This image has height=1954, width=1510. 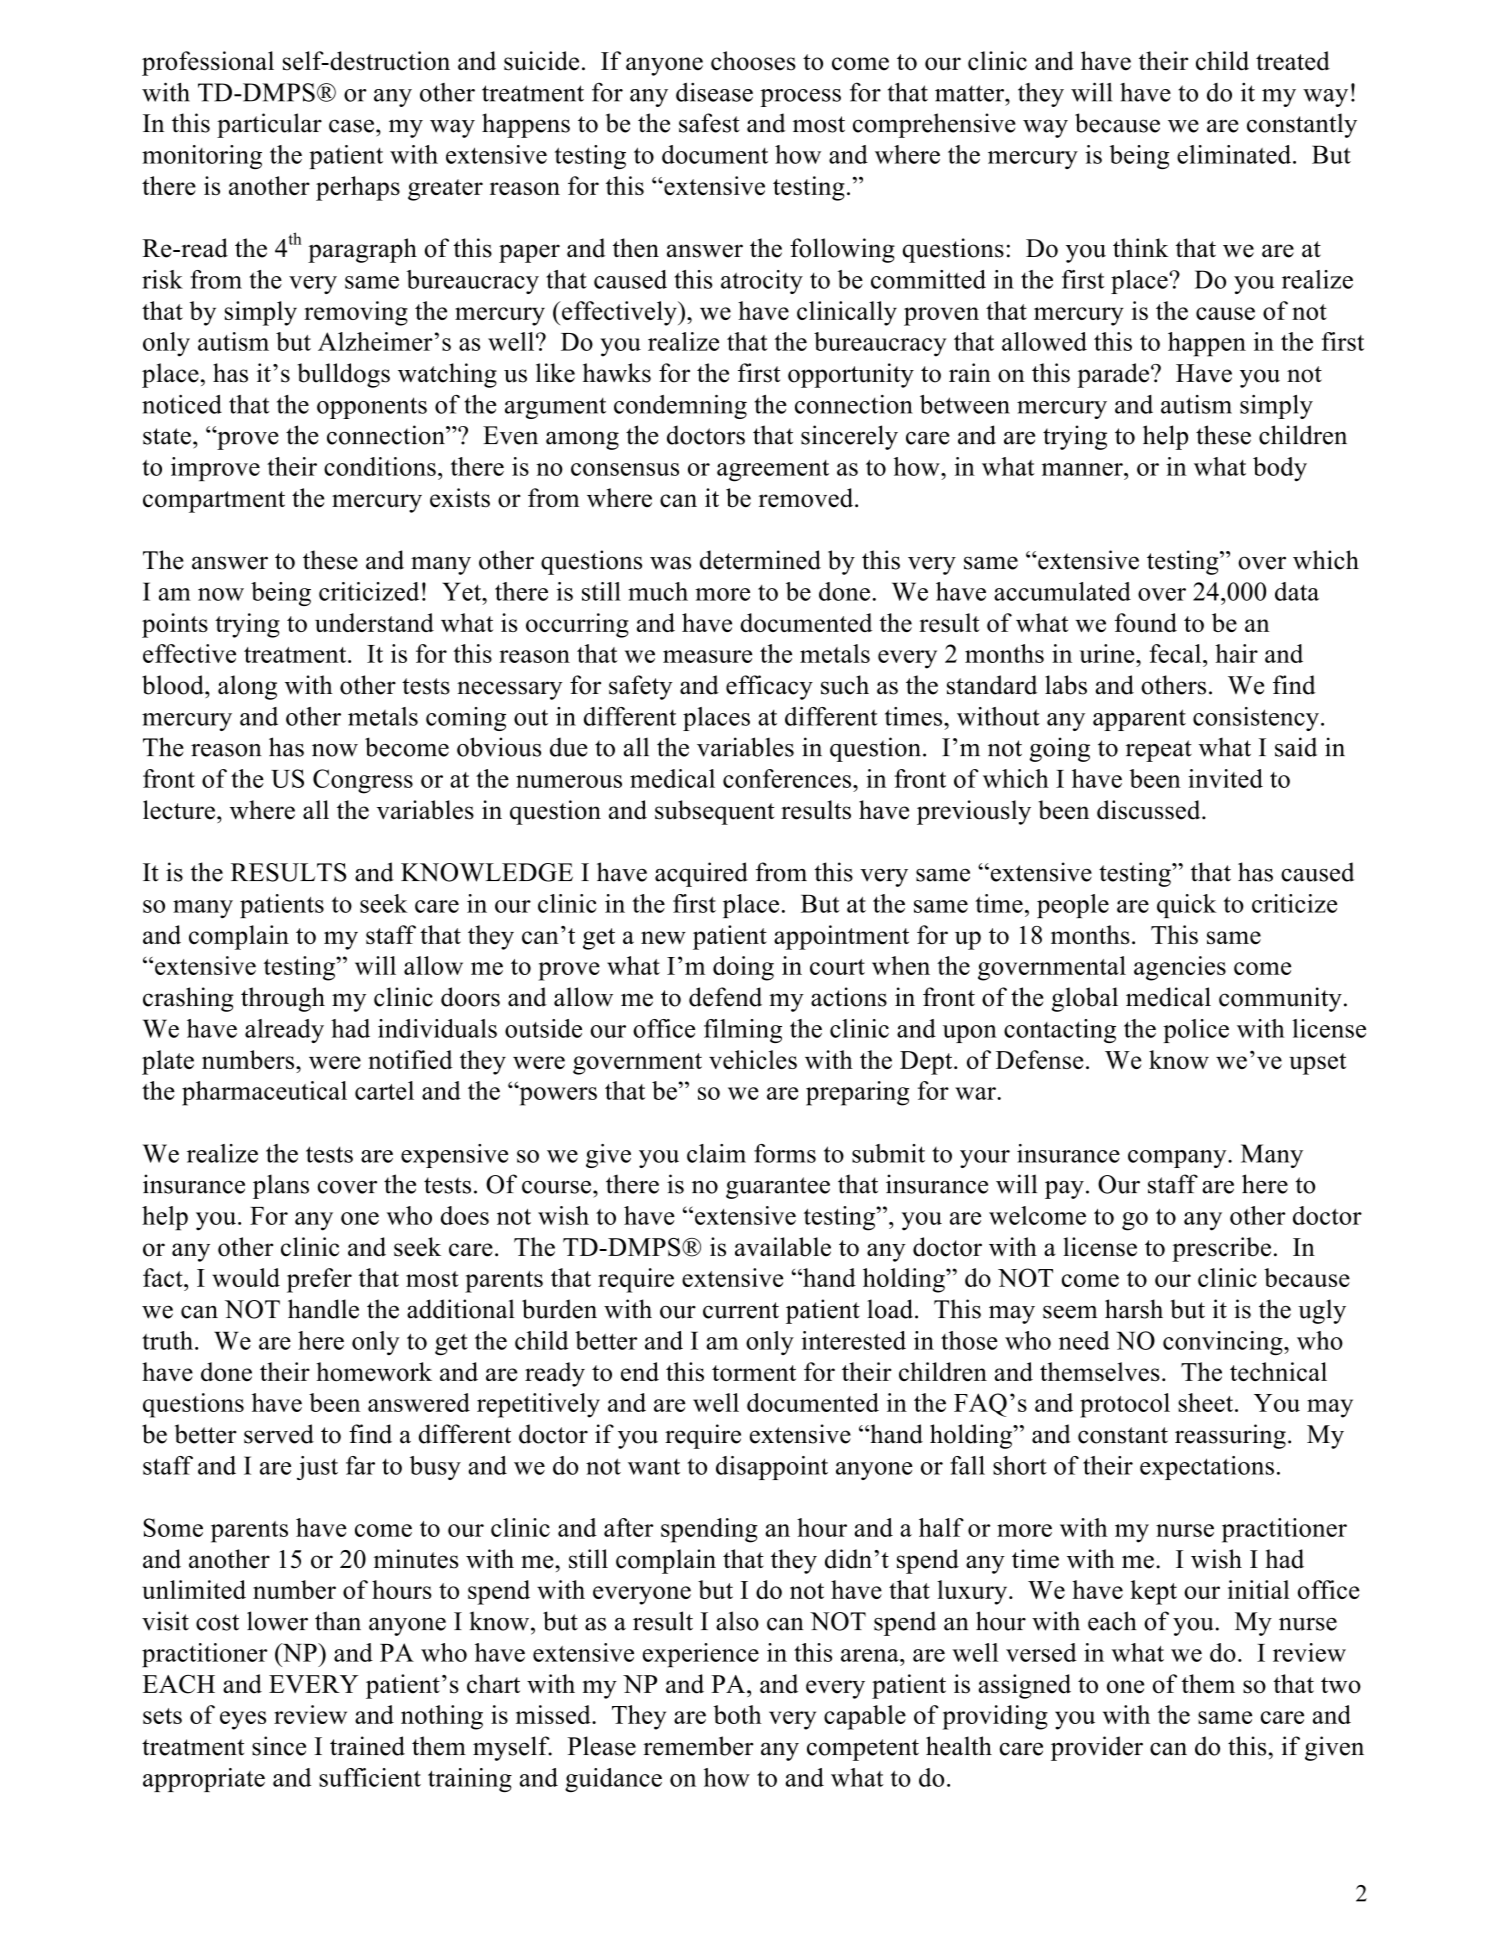 What do you see at coordinates (1235, 154) in the image?
I see `eliminated` at bounding box center [1235, 154].
